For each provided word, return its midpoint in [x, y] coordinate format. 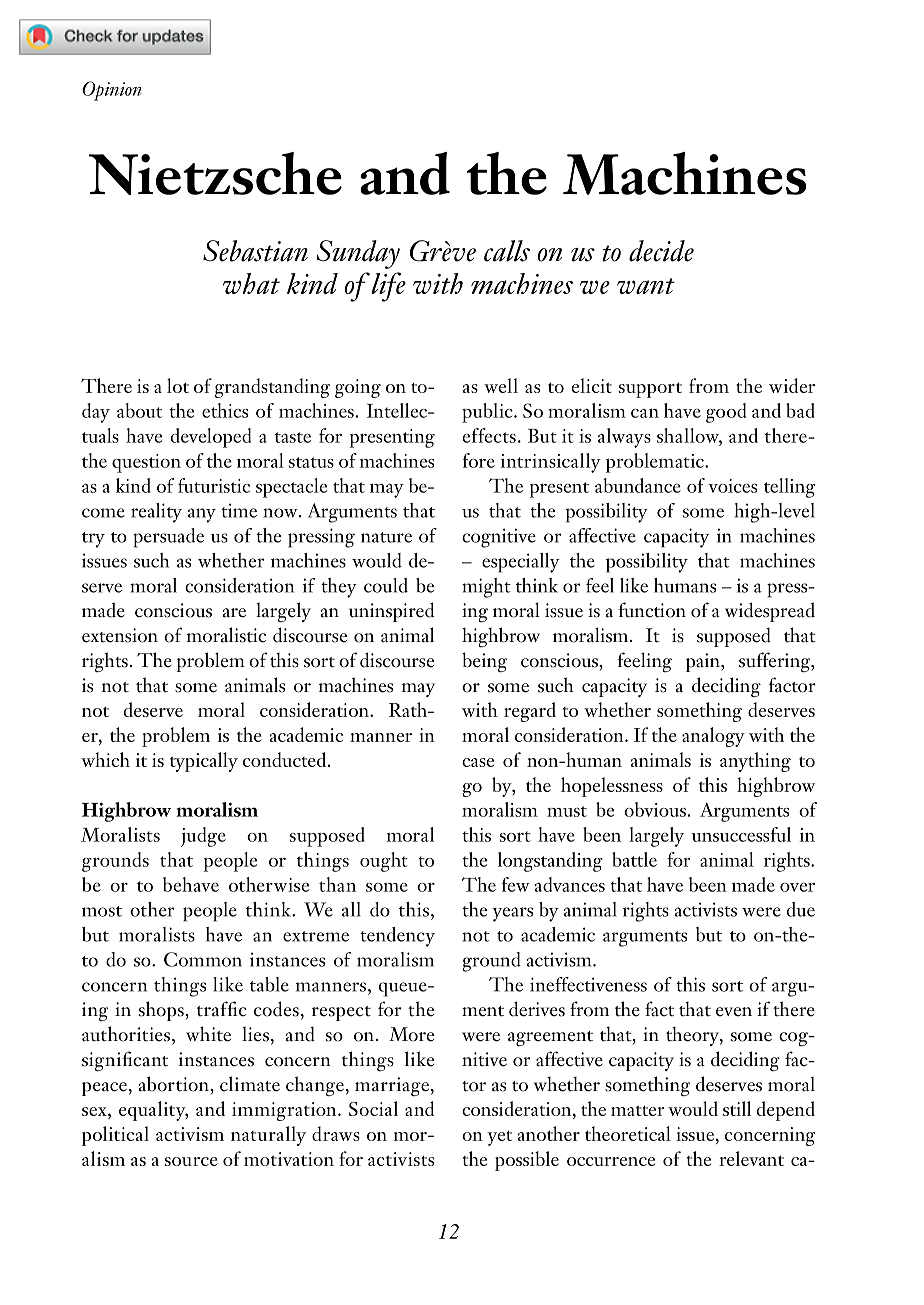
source [191, 1161]
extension [120, 635]
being [484, 662]
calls [507, 251]
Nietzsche [215, 173]
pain [704, 662]
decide [661, 251]
